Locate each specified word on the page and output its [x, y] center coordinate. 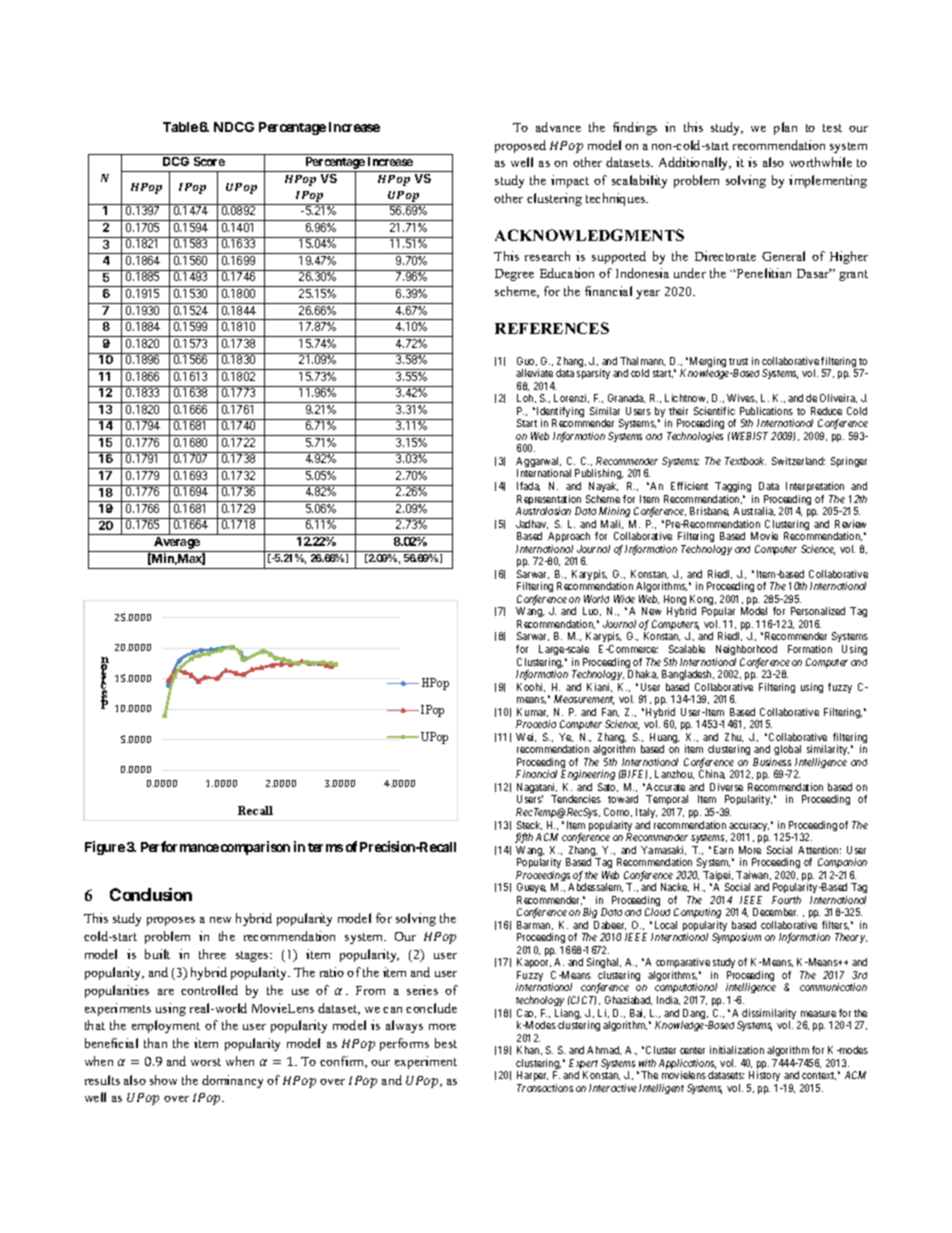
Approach [569, 539]
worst [206, 1062]
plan [785, 128]
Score [209, 161]
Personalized [818, 611]
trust [738, 361]
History [764, 1076]
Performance [180, 846]
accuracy [749, 828]
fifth [524, 838]
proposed [520, 146]
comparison [255, 848]
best [446, 1043]
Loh [526, 398]
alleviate [534, 373]
